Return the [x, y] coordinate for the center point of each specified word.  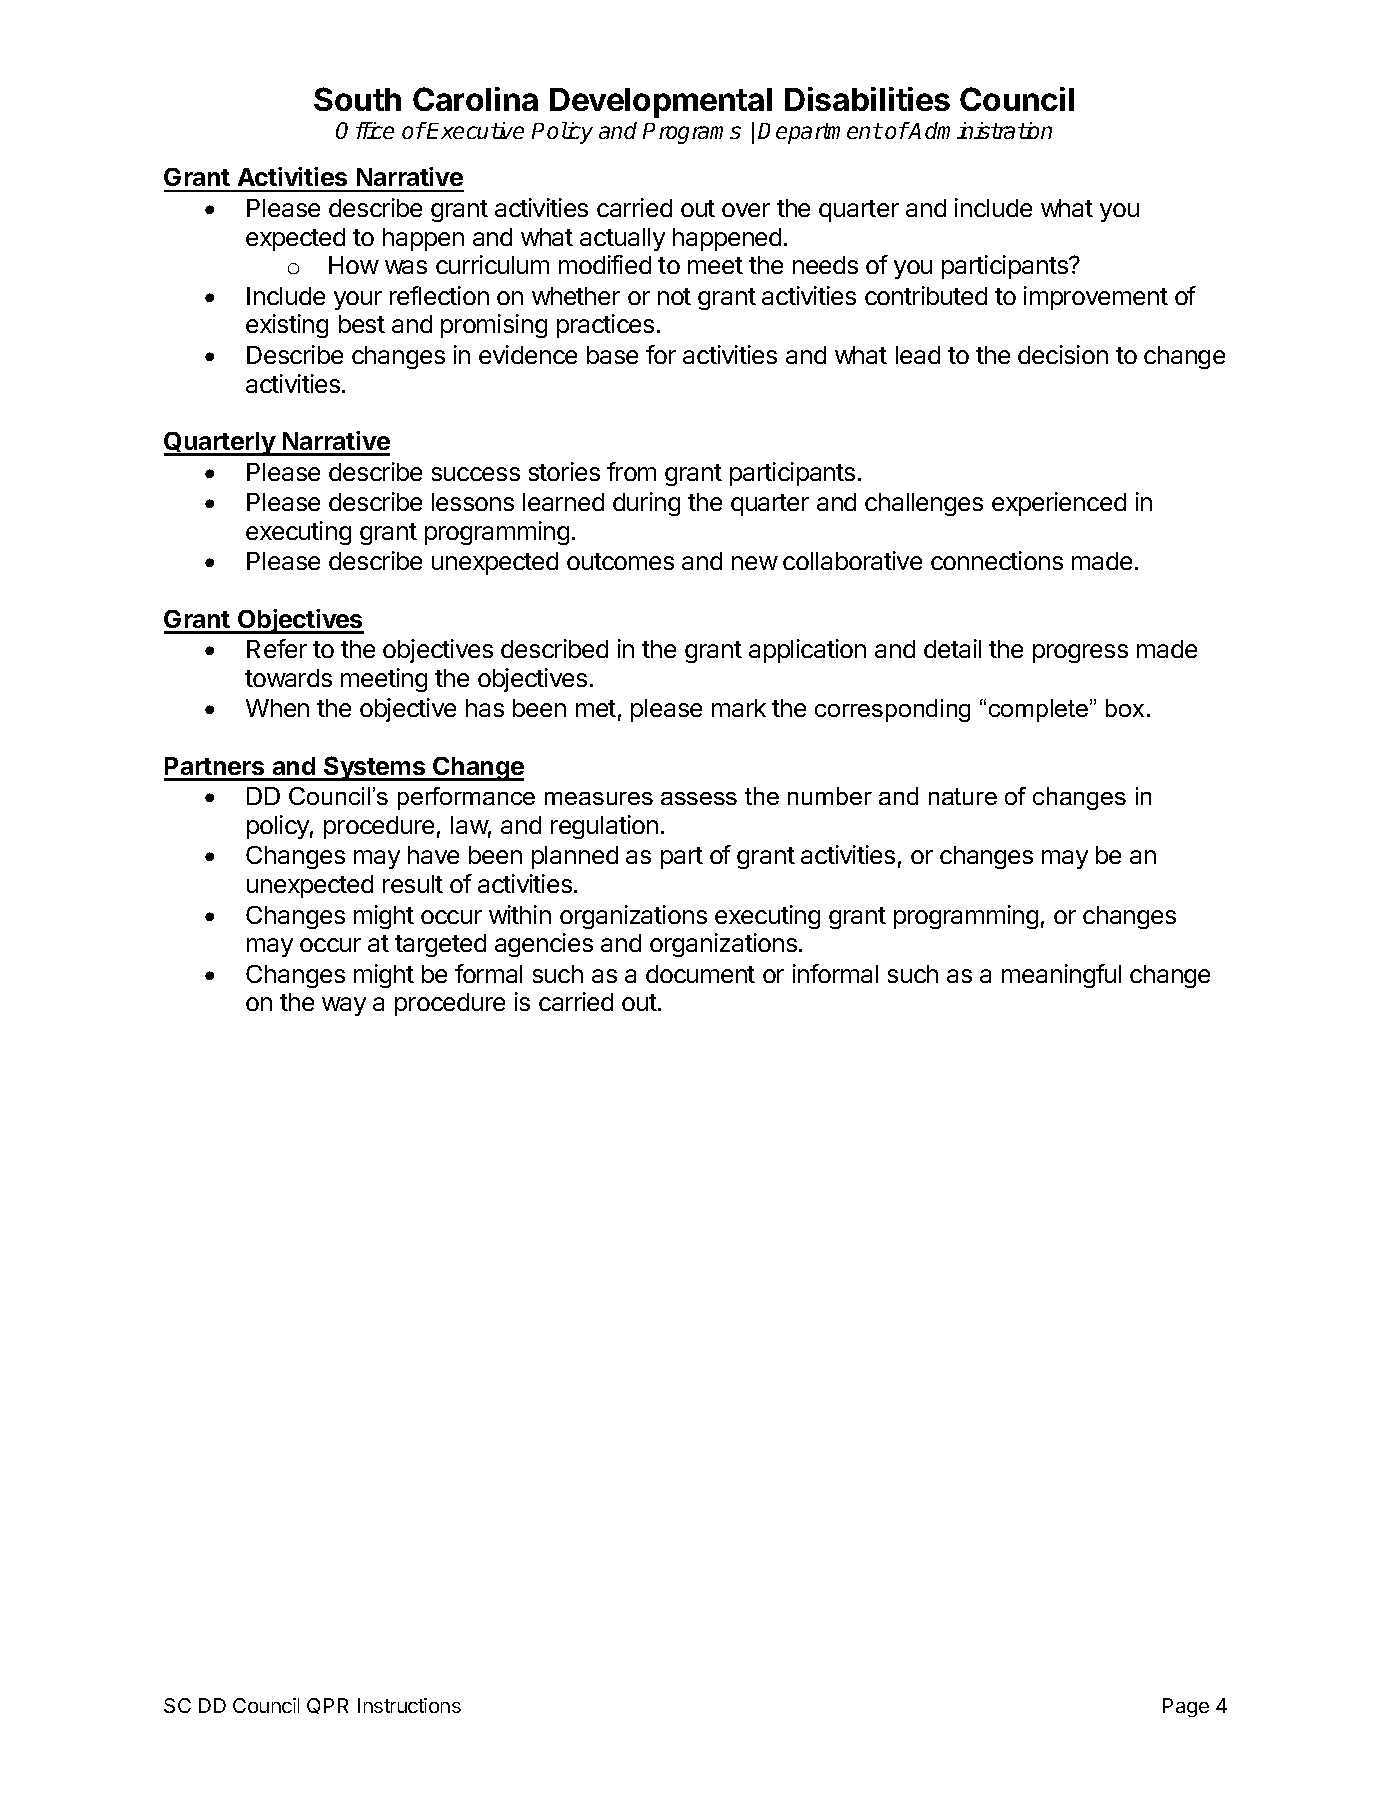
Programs [692, 133]
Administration [979, 130]
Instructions [409, 1705]
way [344, 1006]
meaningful [1061, 976]
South [357, 99]
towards [288, 678]
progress [1080, 653]
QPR [327, 1706]
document [700, 974]
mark [739, 708]
